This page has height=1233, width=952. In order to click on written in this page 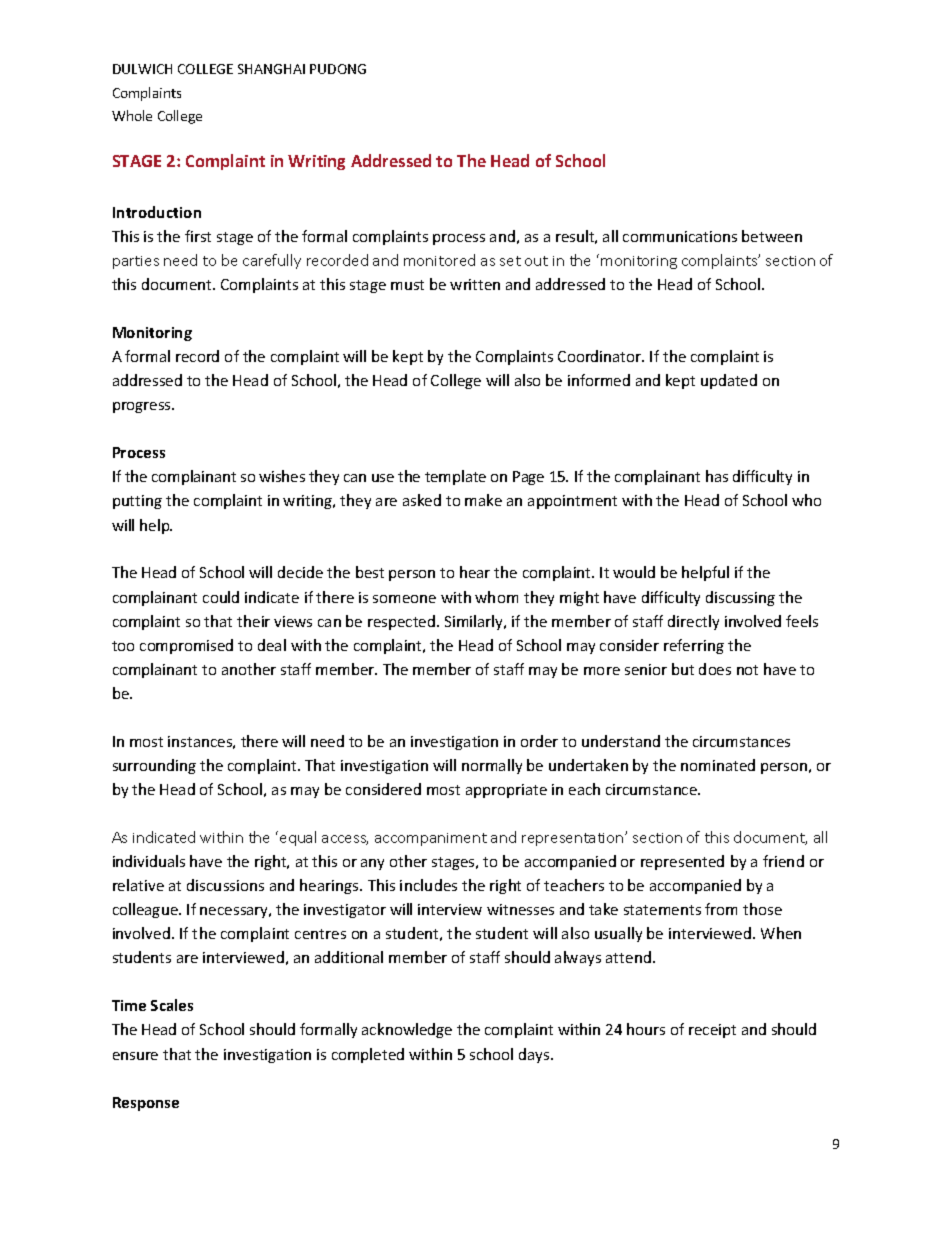, I will do `click(475, 284)`.
